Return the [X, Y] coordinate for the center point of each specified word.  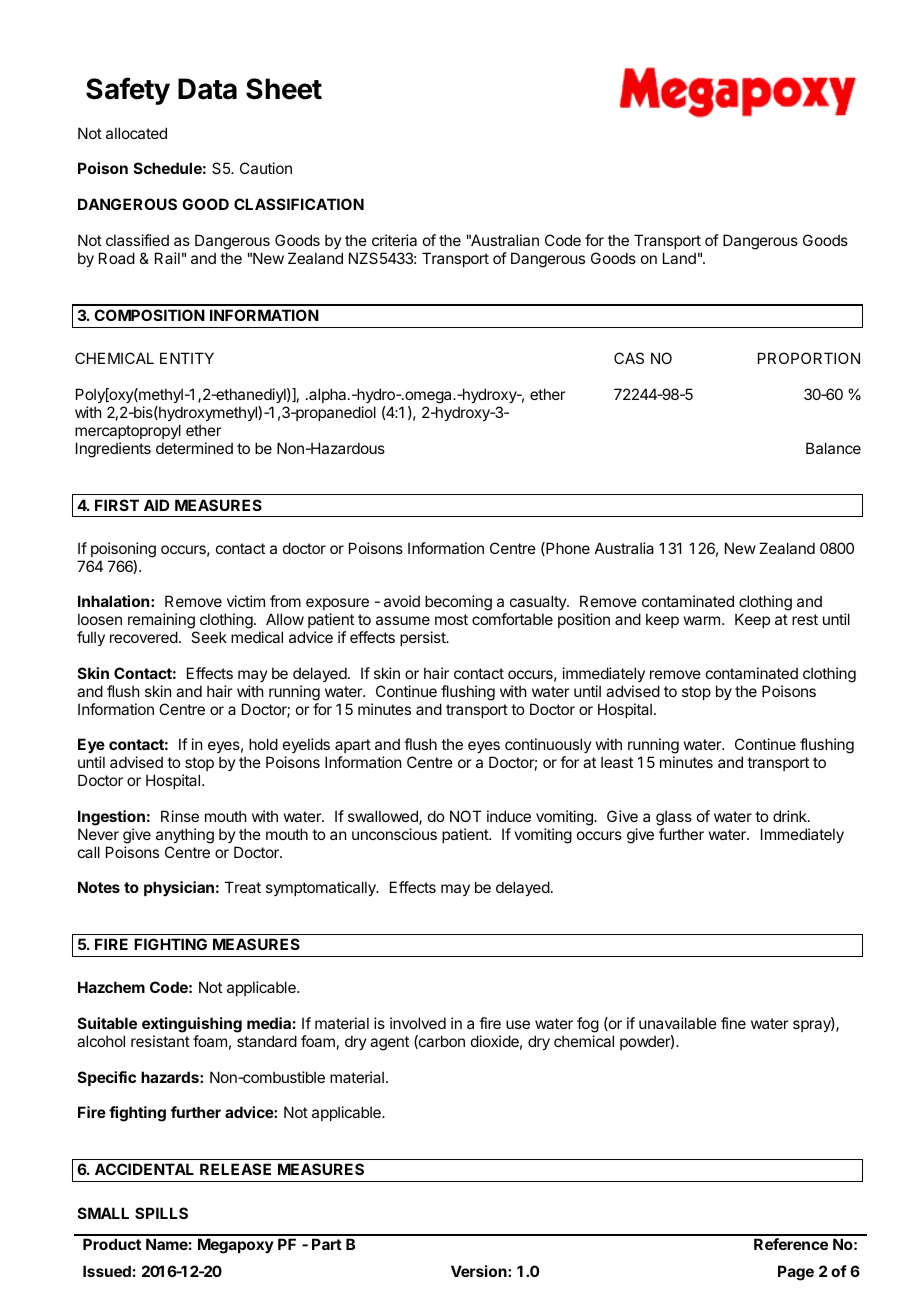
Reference [791, 1244]
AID [156, 505]
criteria [394, 240]
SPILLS [161, 1213]
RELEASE [235, 1169]
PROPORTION [809, 358]
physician [179, 888]
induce [509, 816]
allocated [136, 133]
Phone [567, 549]
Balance [833, 448]
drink [791, 816]
